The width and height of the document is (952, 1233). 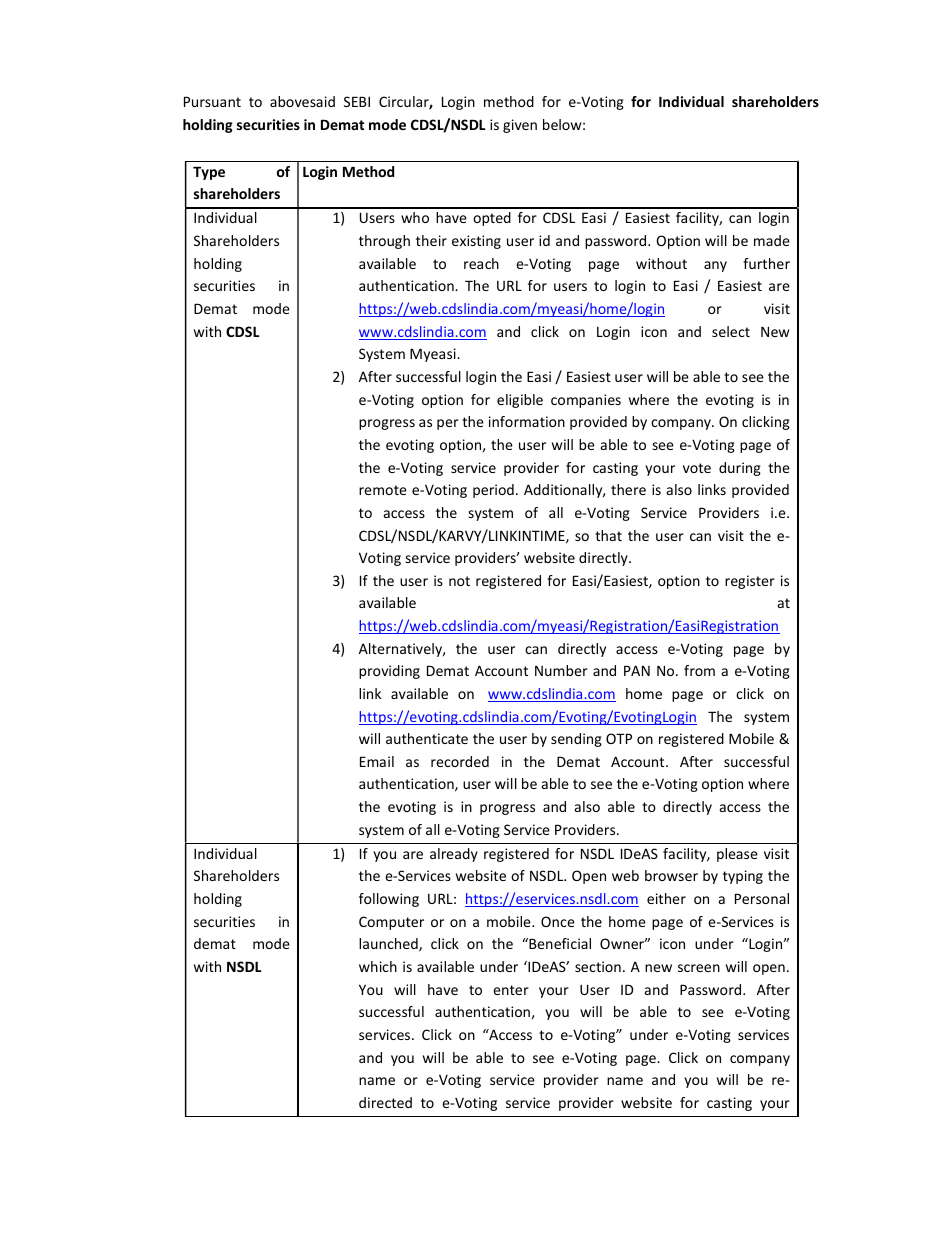 What do you see at coordinates (389, 672) in the document?
I see `providing` at bounding box center [389, 672].
